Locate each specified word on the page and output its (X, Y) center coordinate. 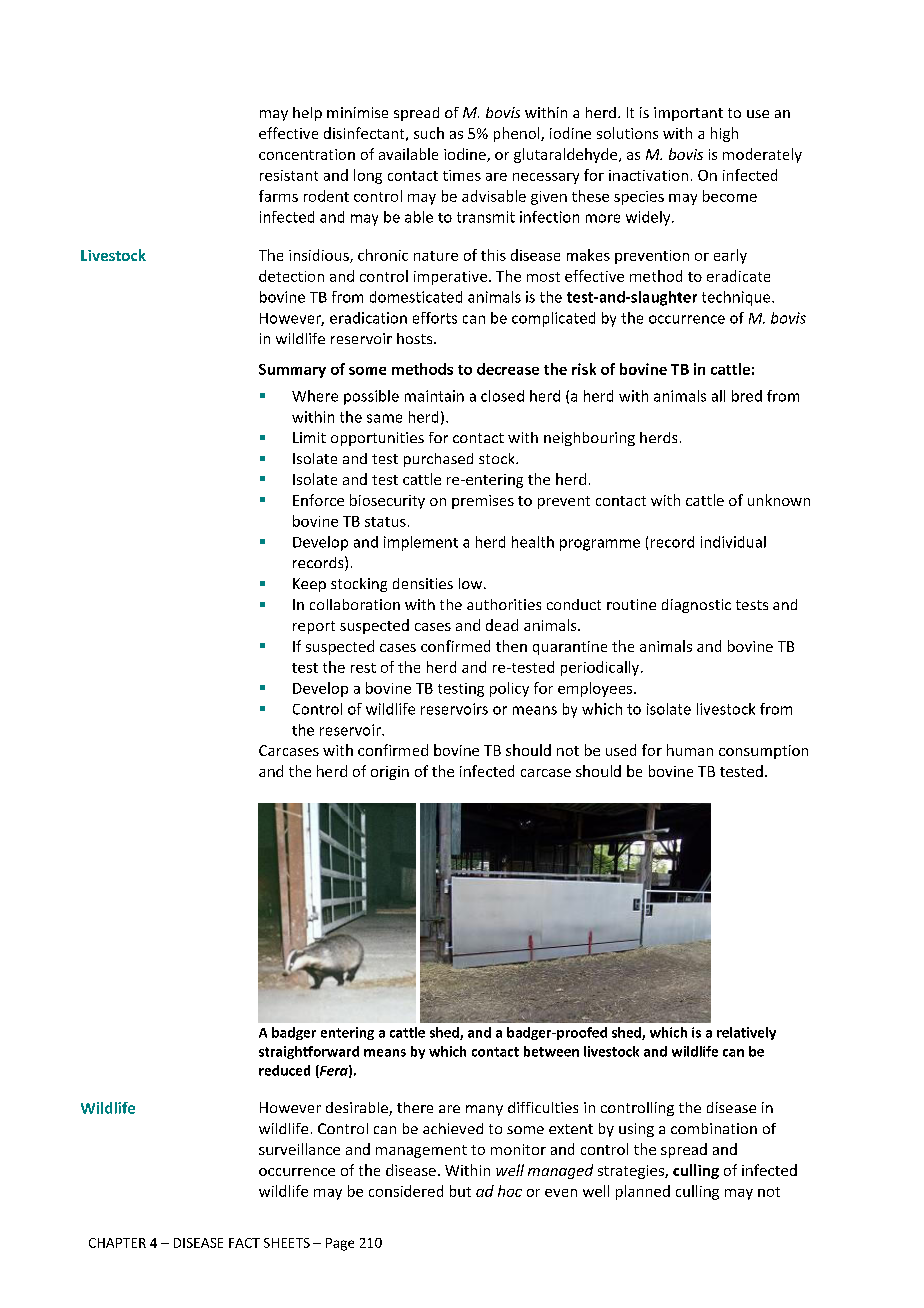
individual (733, 542)
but (460, 1191)
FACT (244, 1243)
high (724, 134)
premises (483, 502)
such (429, 133)
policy (509, 689)
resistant (289, 175)
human (690, 750)
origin (390, 773)
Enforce (318, 500)
